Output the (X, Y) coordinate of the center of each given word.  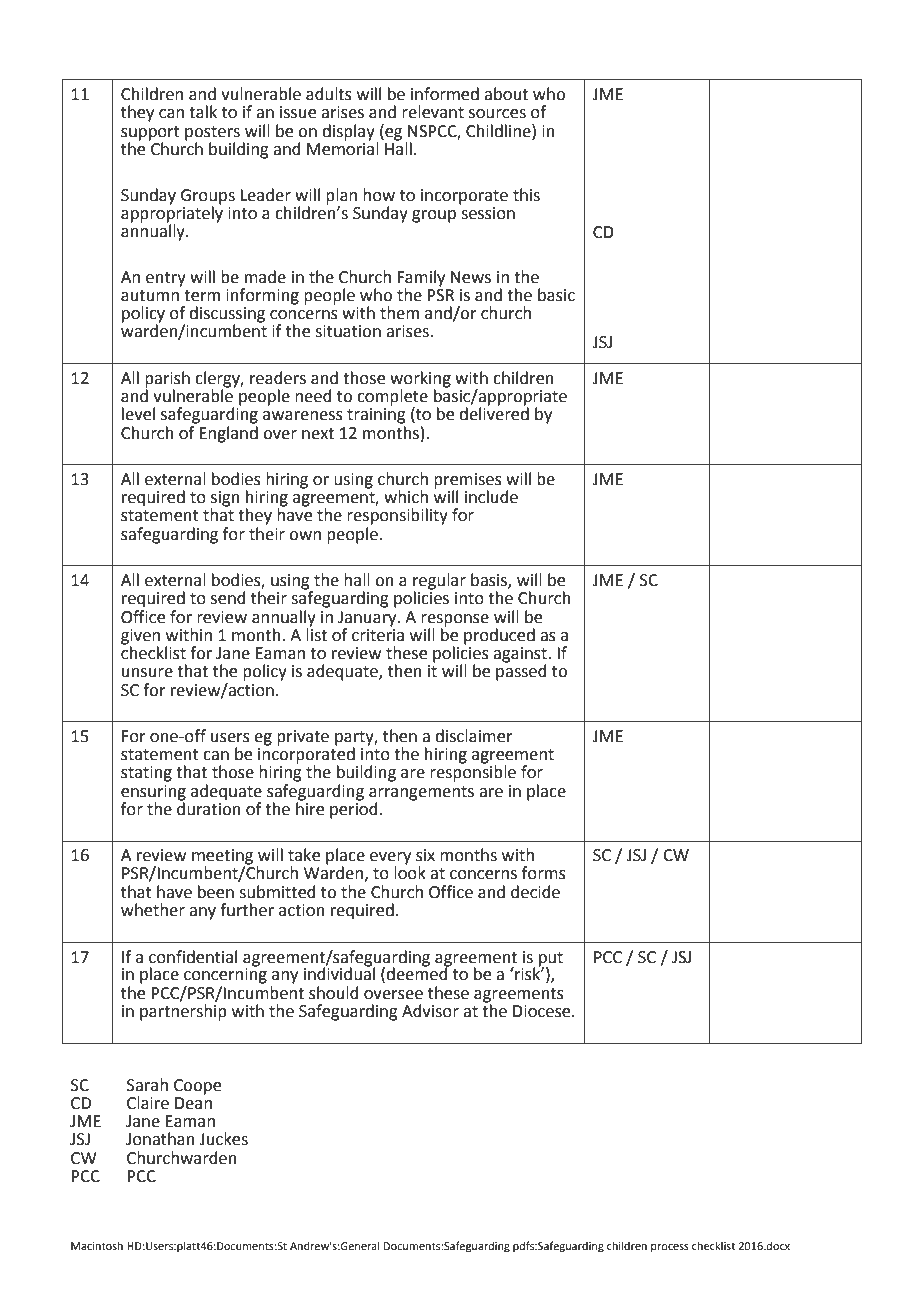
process (670, 1248)
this (526, 195)
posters (212, 133)
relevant (433, 112)
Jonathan (160, 1139)
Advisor (430, 1011)
